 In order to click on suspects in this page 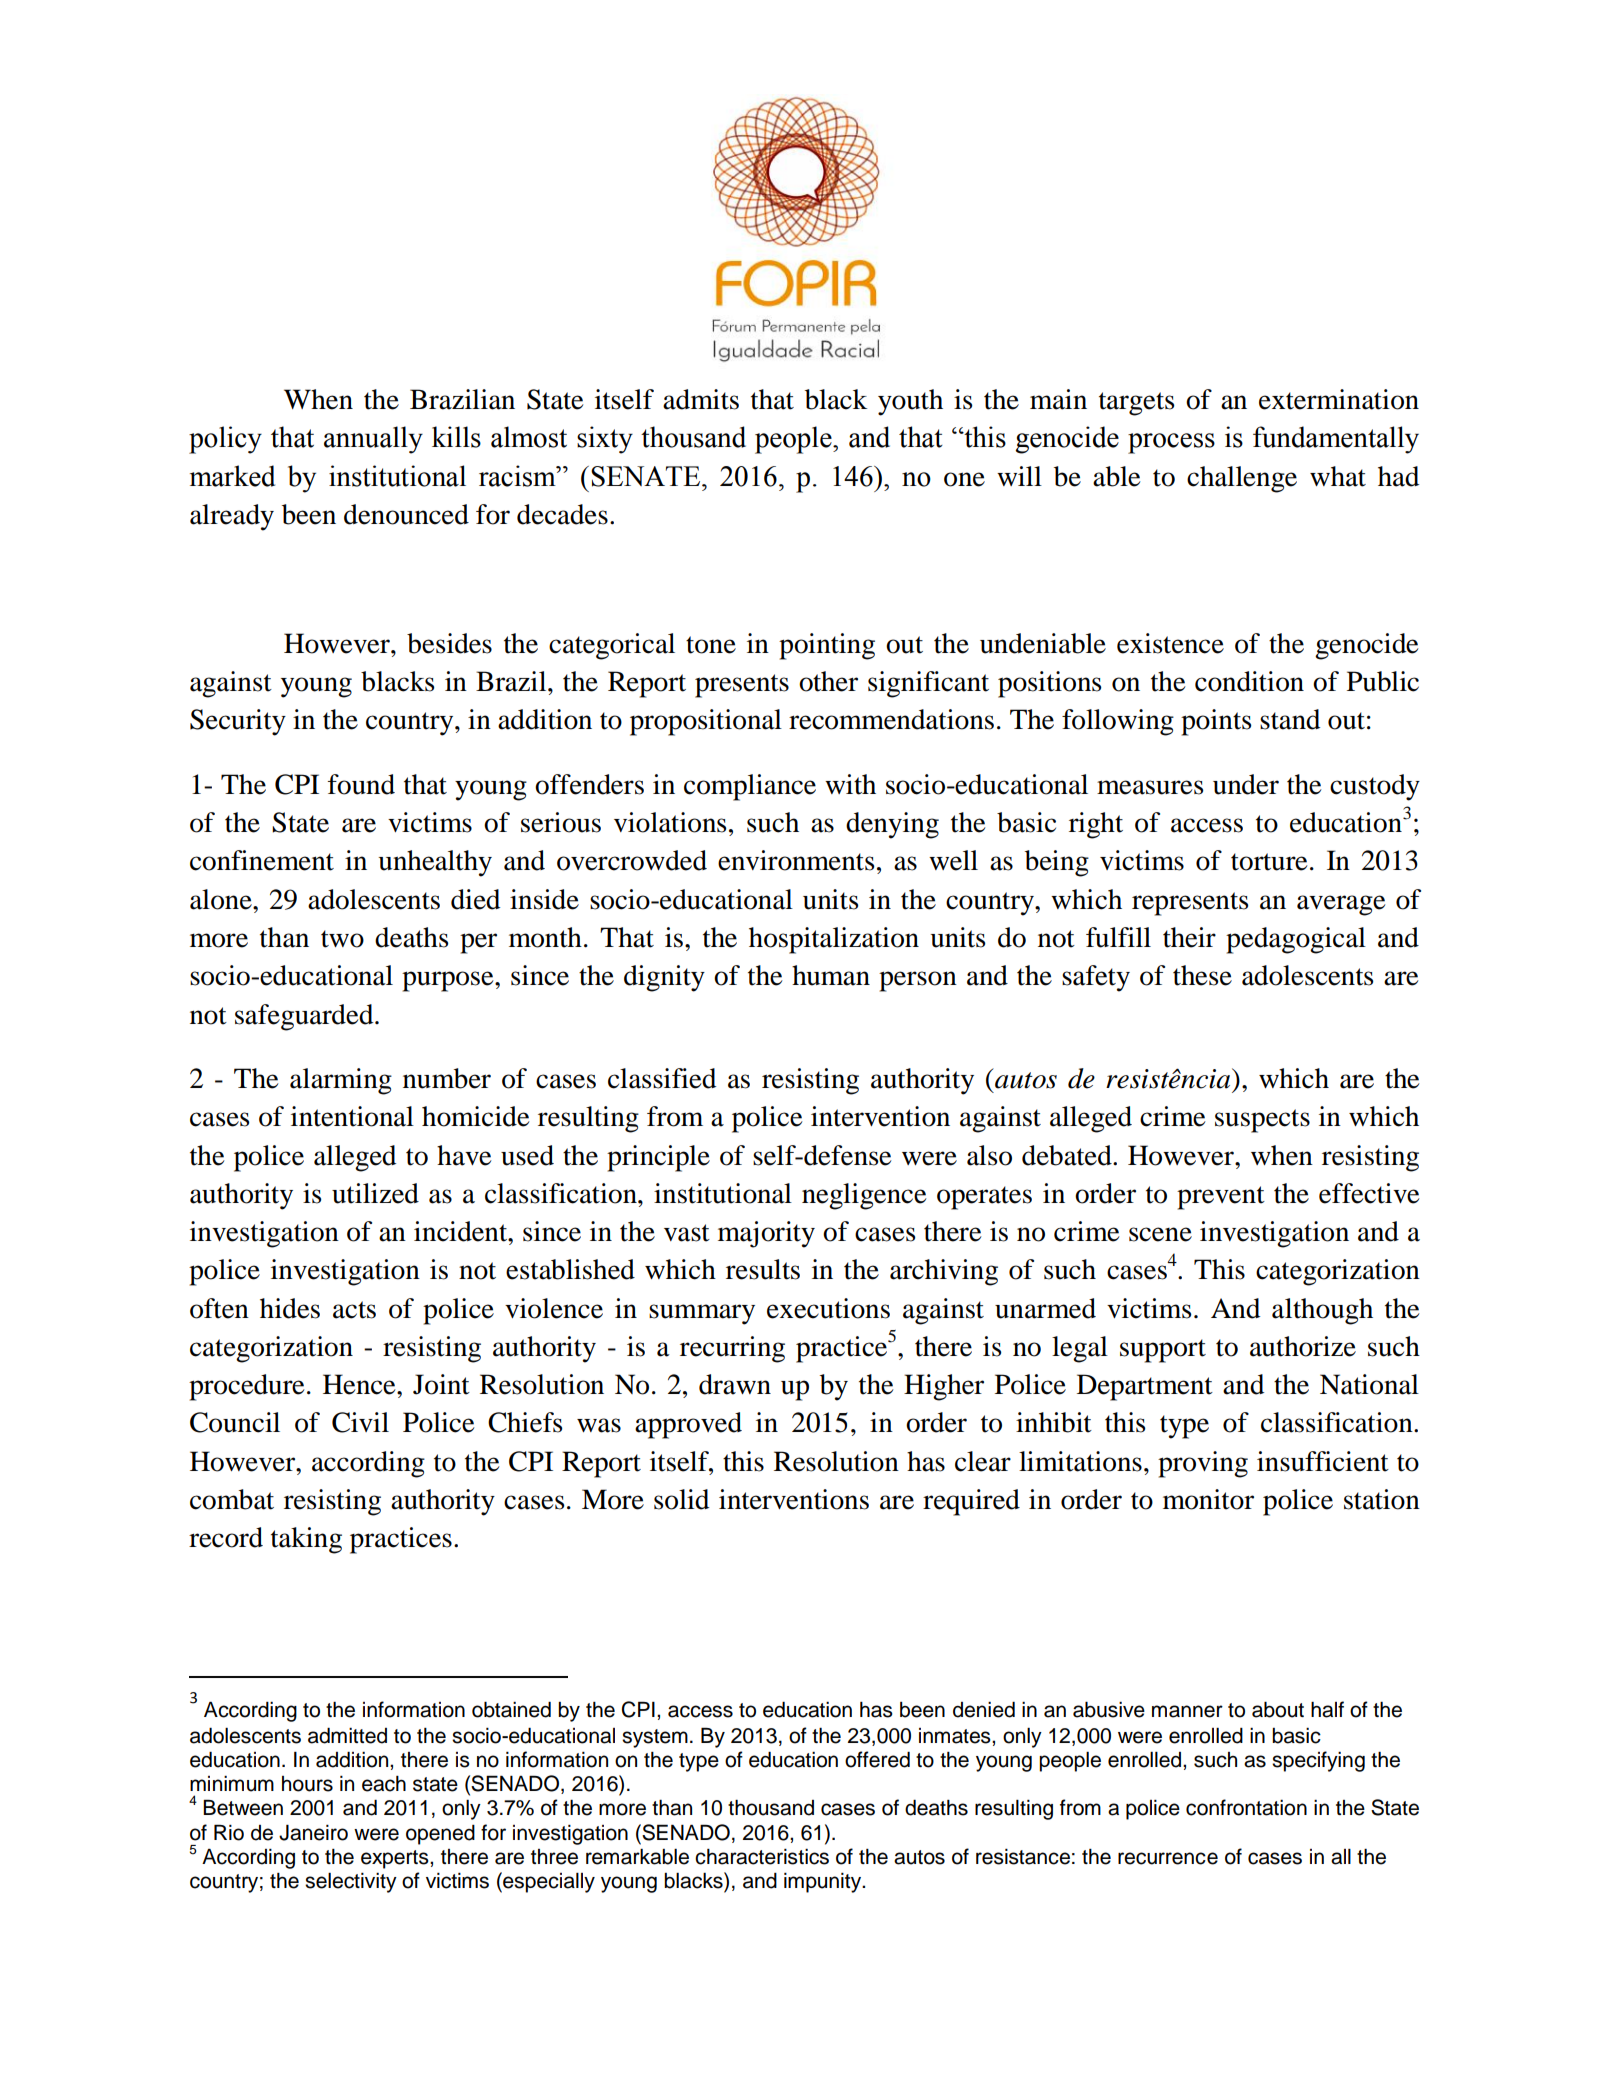, I will do `click(1262, 1121)`.
